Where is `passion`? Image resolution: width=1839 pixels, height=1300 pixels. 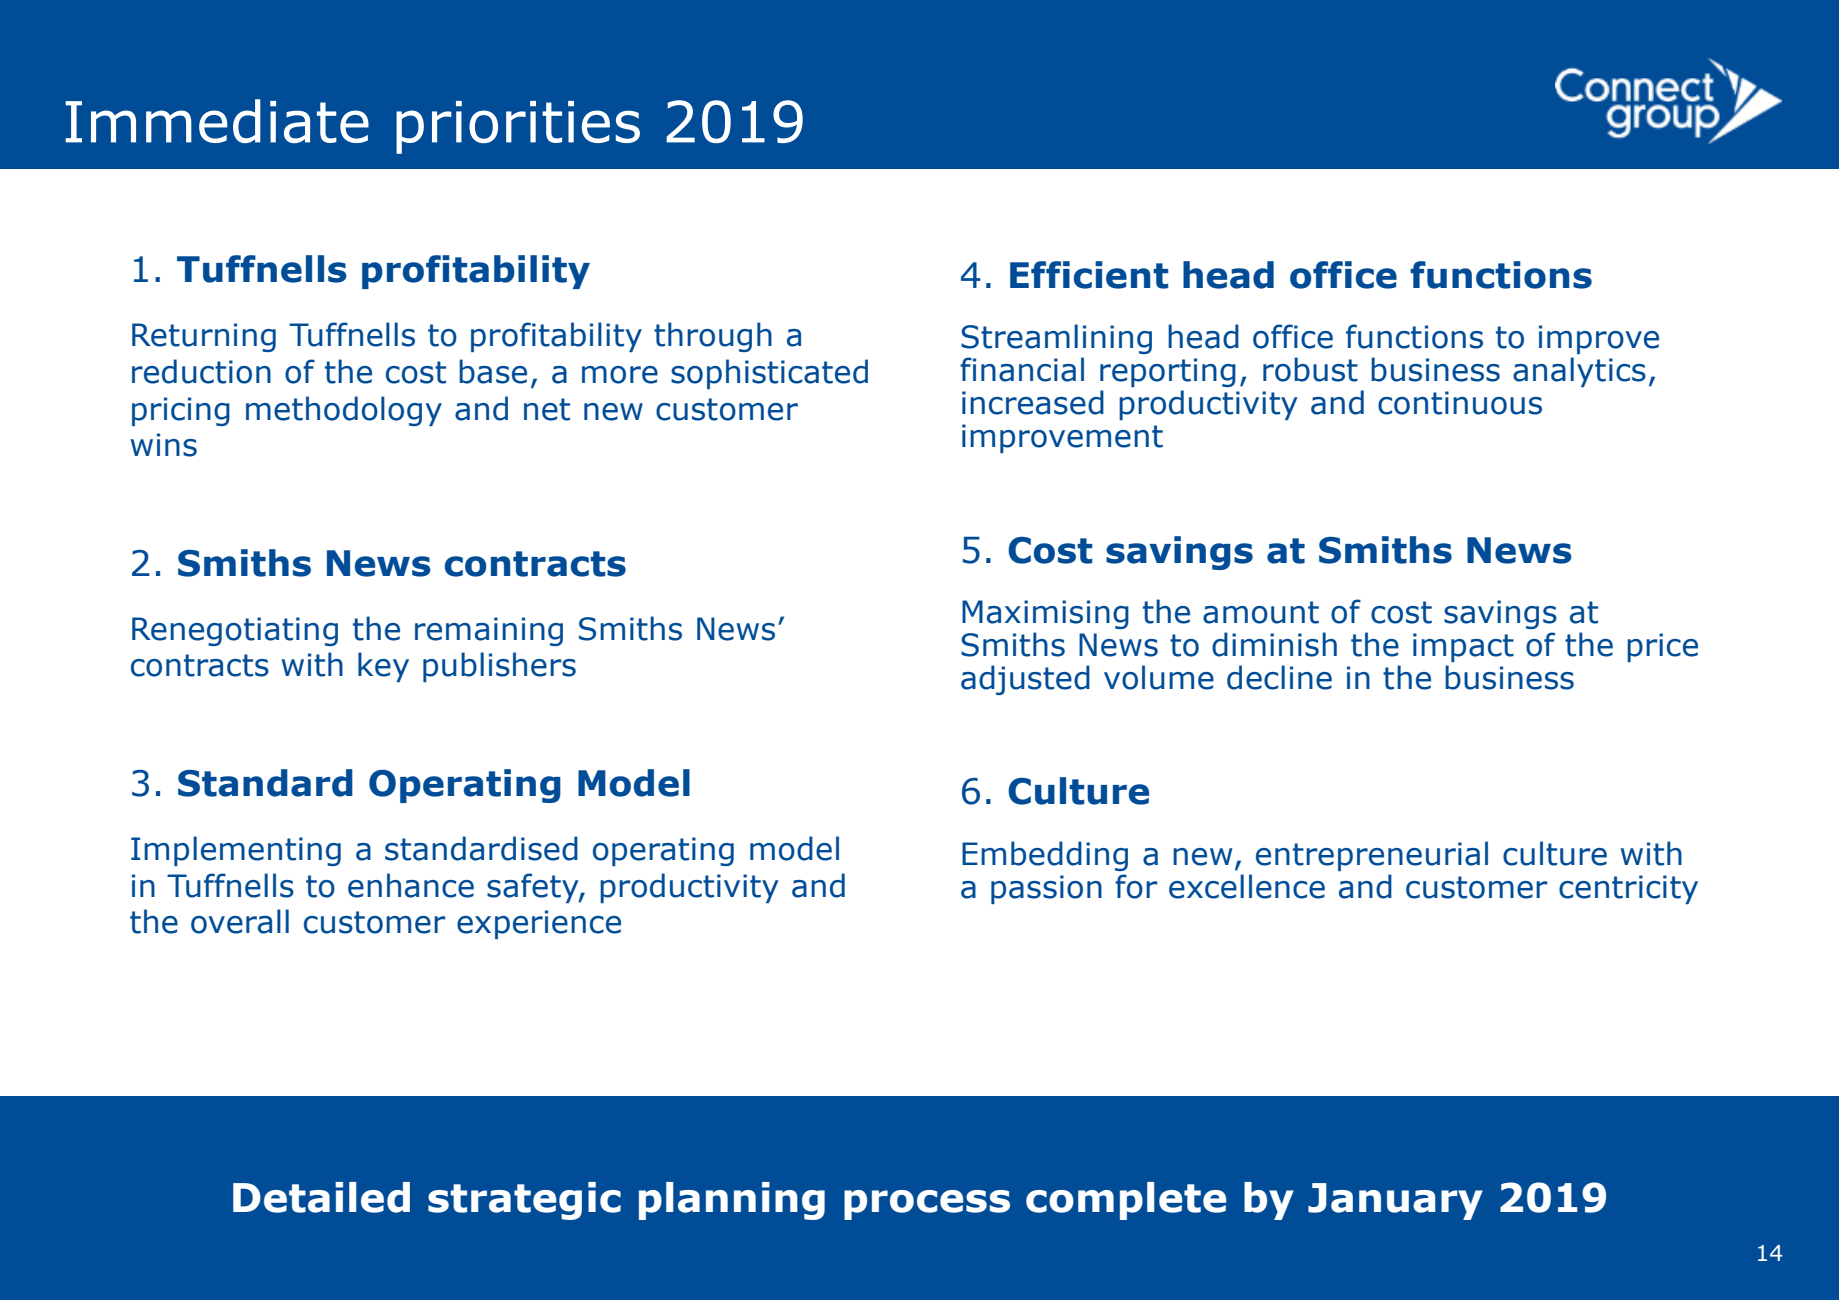 passion is located at coordinates (1046, 889).
